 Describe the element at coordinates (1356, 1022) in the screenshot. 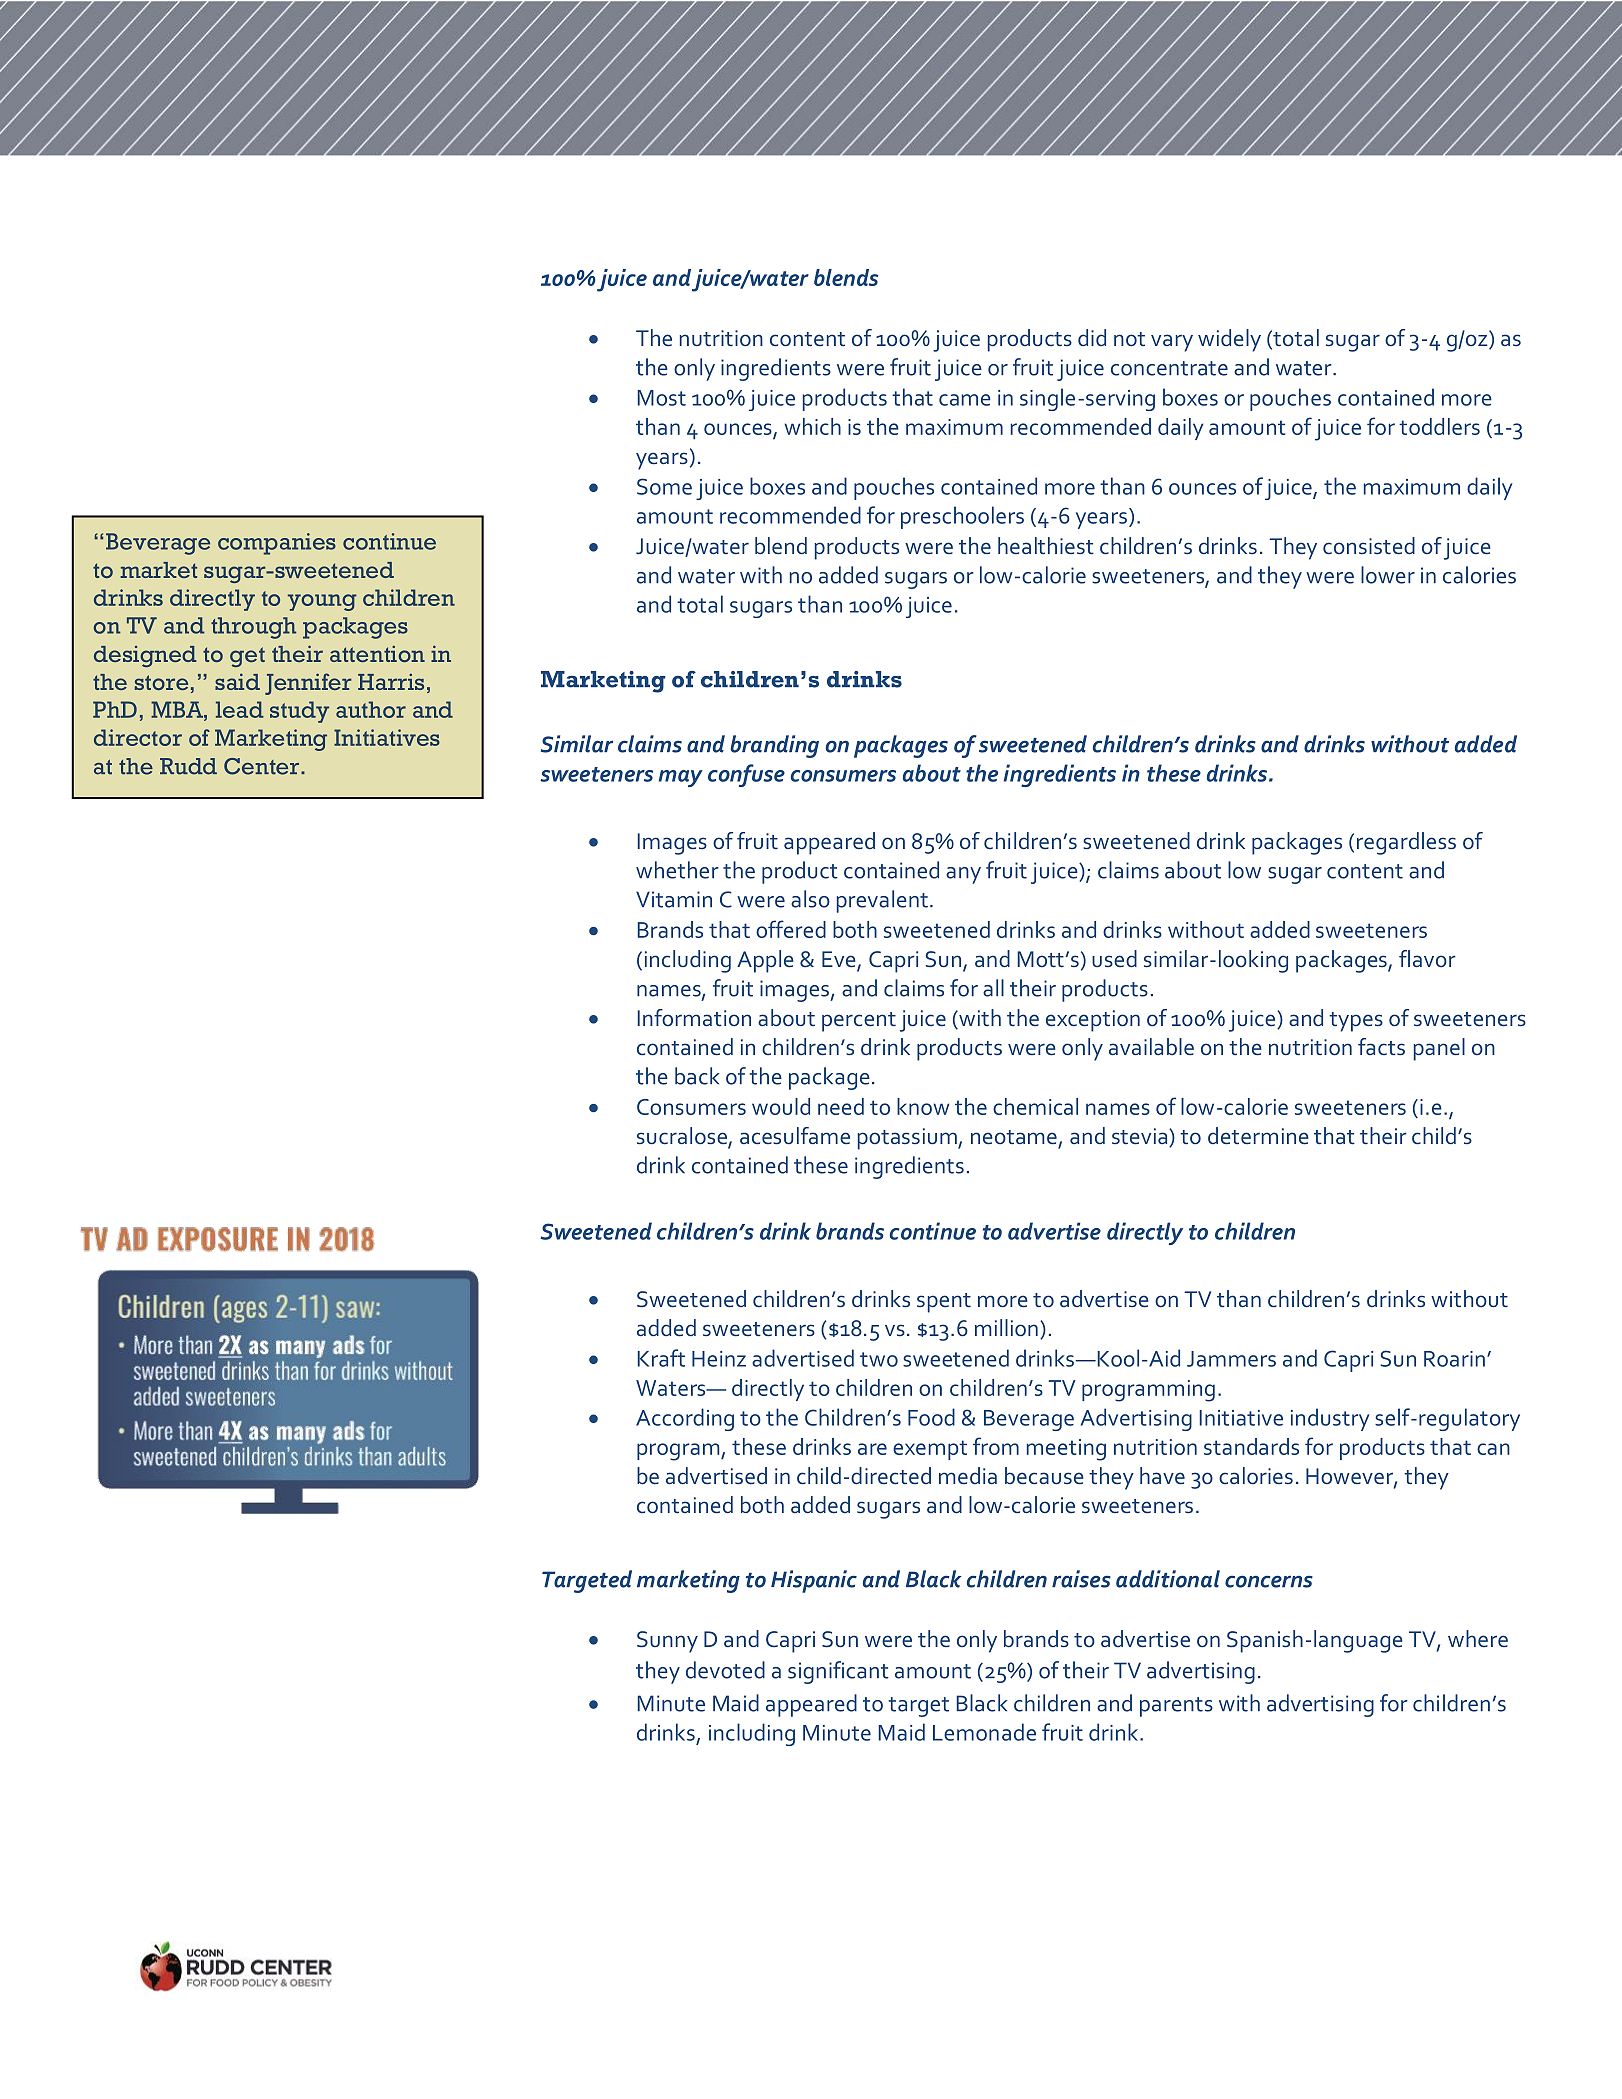

I see `types` at that location.
